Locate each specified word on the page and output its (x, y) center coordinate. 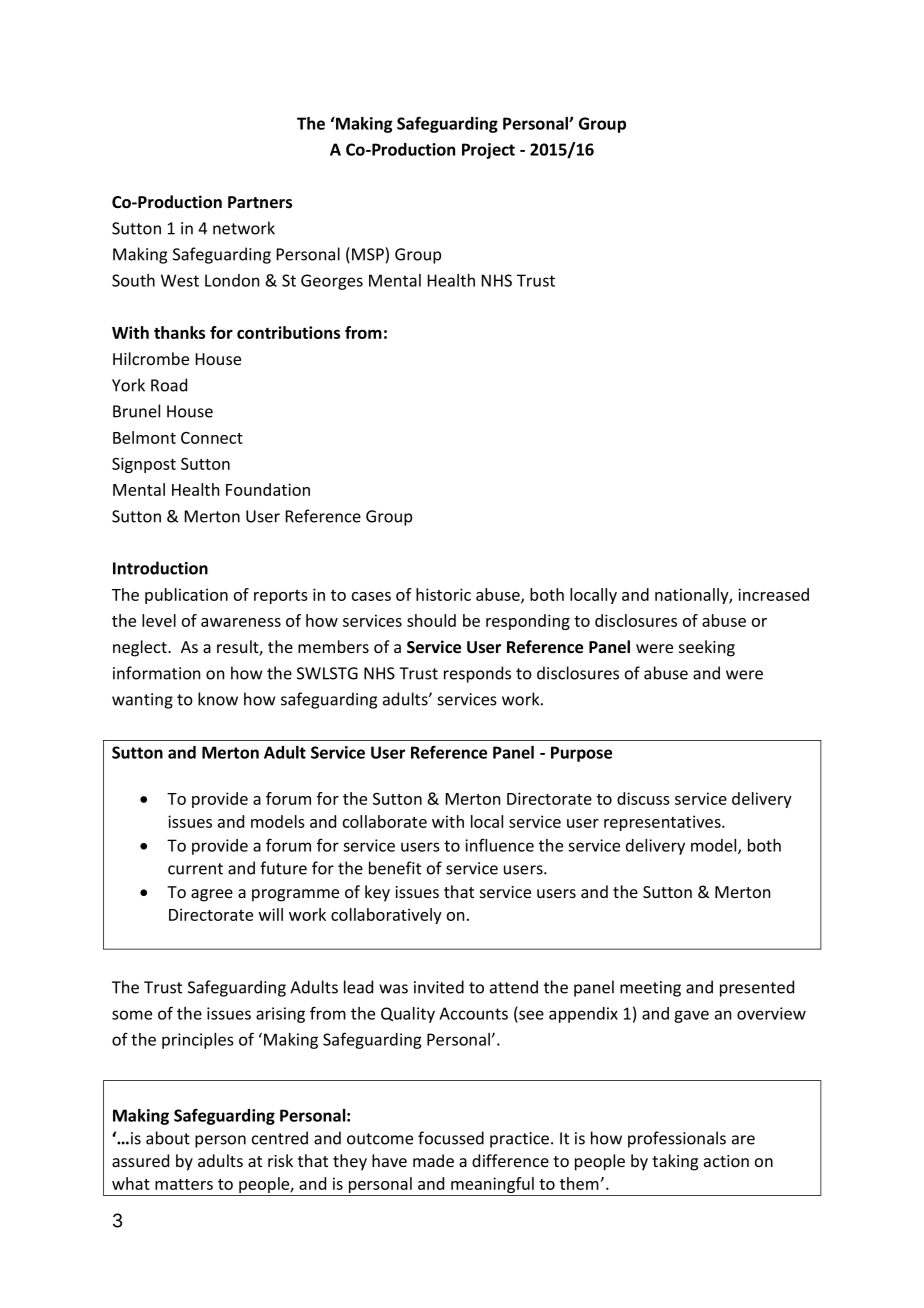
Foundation (268, 489)
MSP (369, 254)
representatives (663, 823)
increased (773, 594)
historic (443, 594)
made (433, 1160)
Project (488, 151)
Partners (260, 202)
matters (184, 1184)
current (195, 869)
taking (675, 1162)
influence (499, 845)
